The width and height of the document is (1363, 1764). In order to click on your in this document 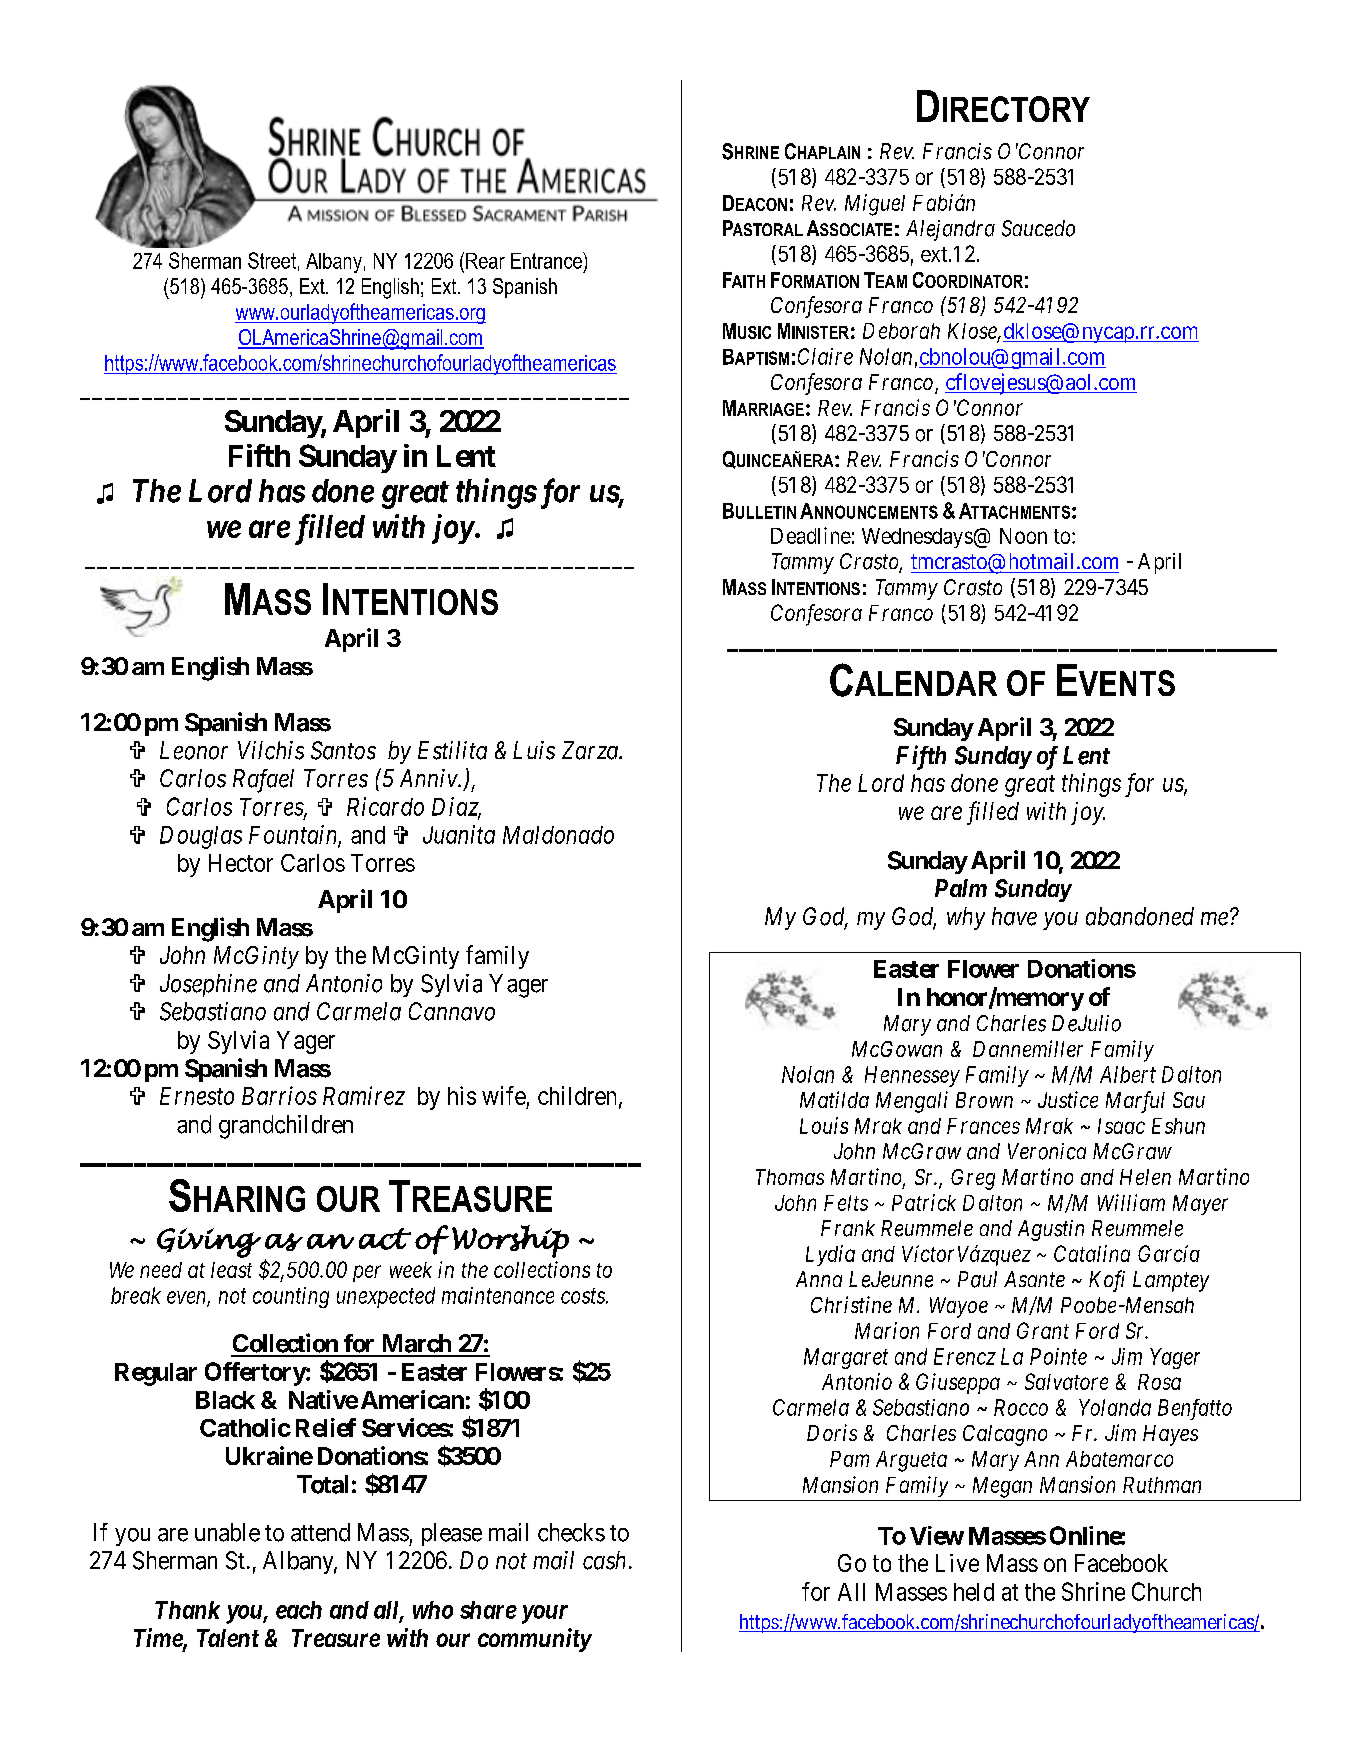, I will do `click(545, 1614)`.
